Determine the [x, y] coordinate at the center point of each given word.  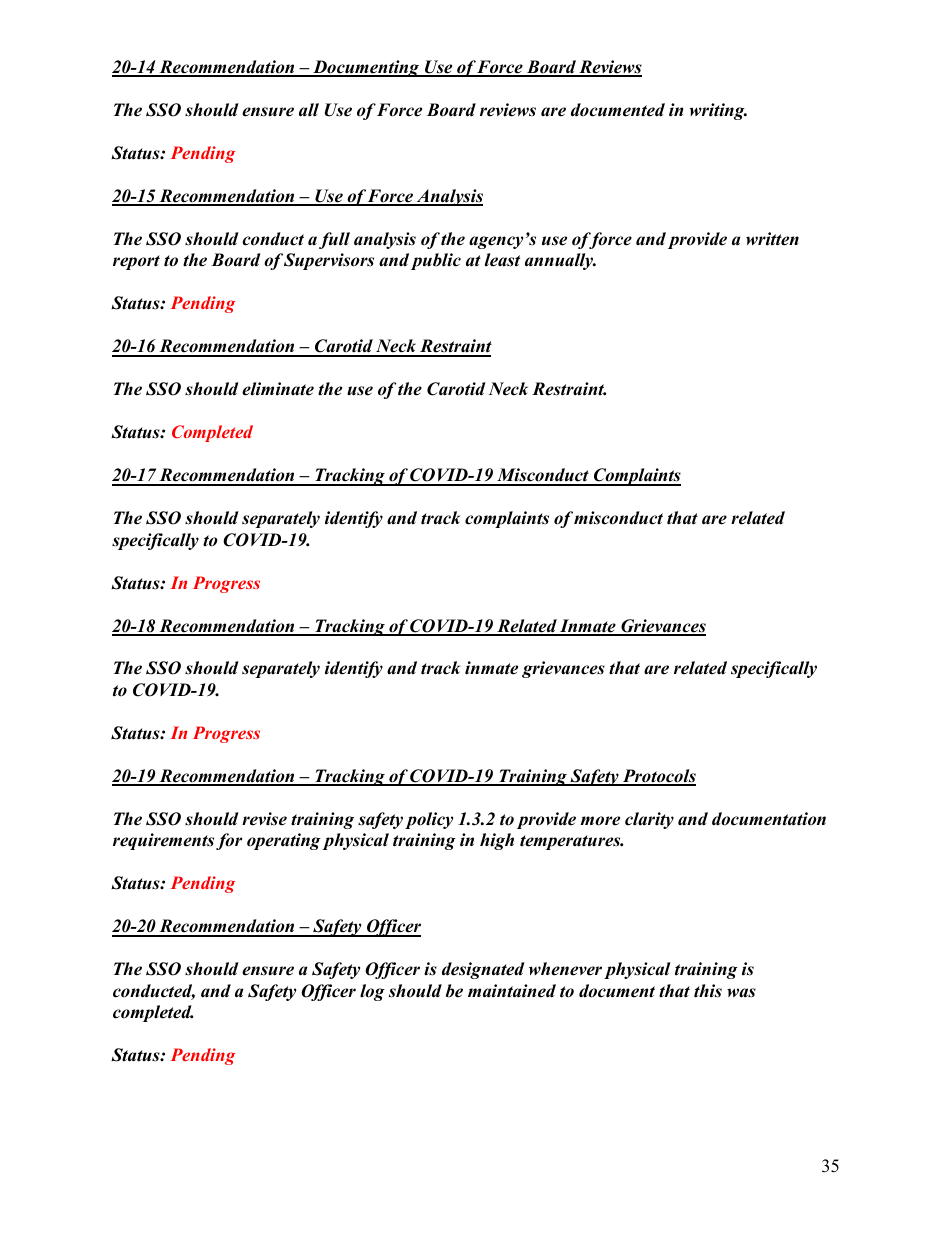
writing [718, 111]
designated [483, 970]
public [436, 261]
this [708, 991]
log [372, 992]
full [334, 240]
